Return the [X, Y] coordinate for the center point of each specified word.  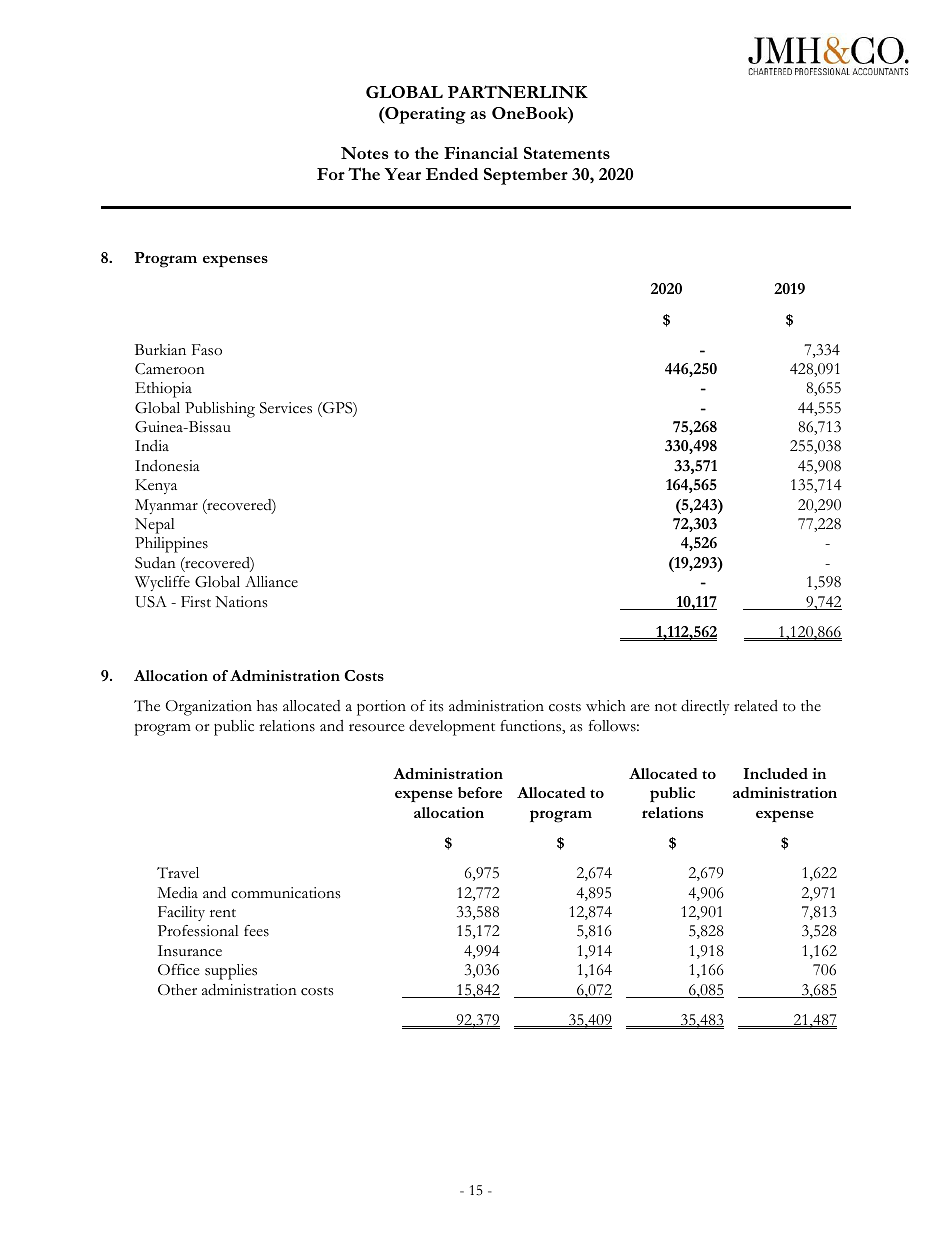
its [436, 706]
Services [286, 408]
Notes [365, 153]
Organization [209, 708]
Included [775, 773]
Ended [452, 174]
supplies [231, 972]
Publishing [220, 410]
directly [705, 707]
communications [285, 893]
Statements [567, 153]
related [756, 705]
